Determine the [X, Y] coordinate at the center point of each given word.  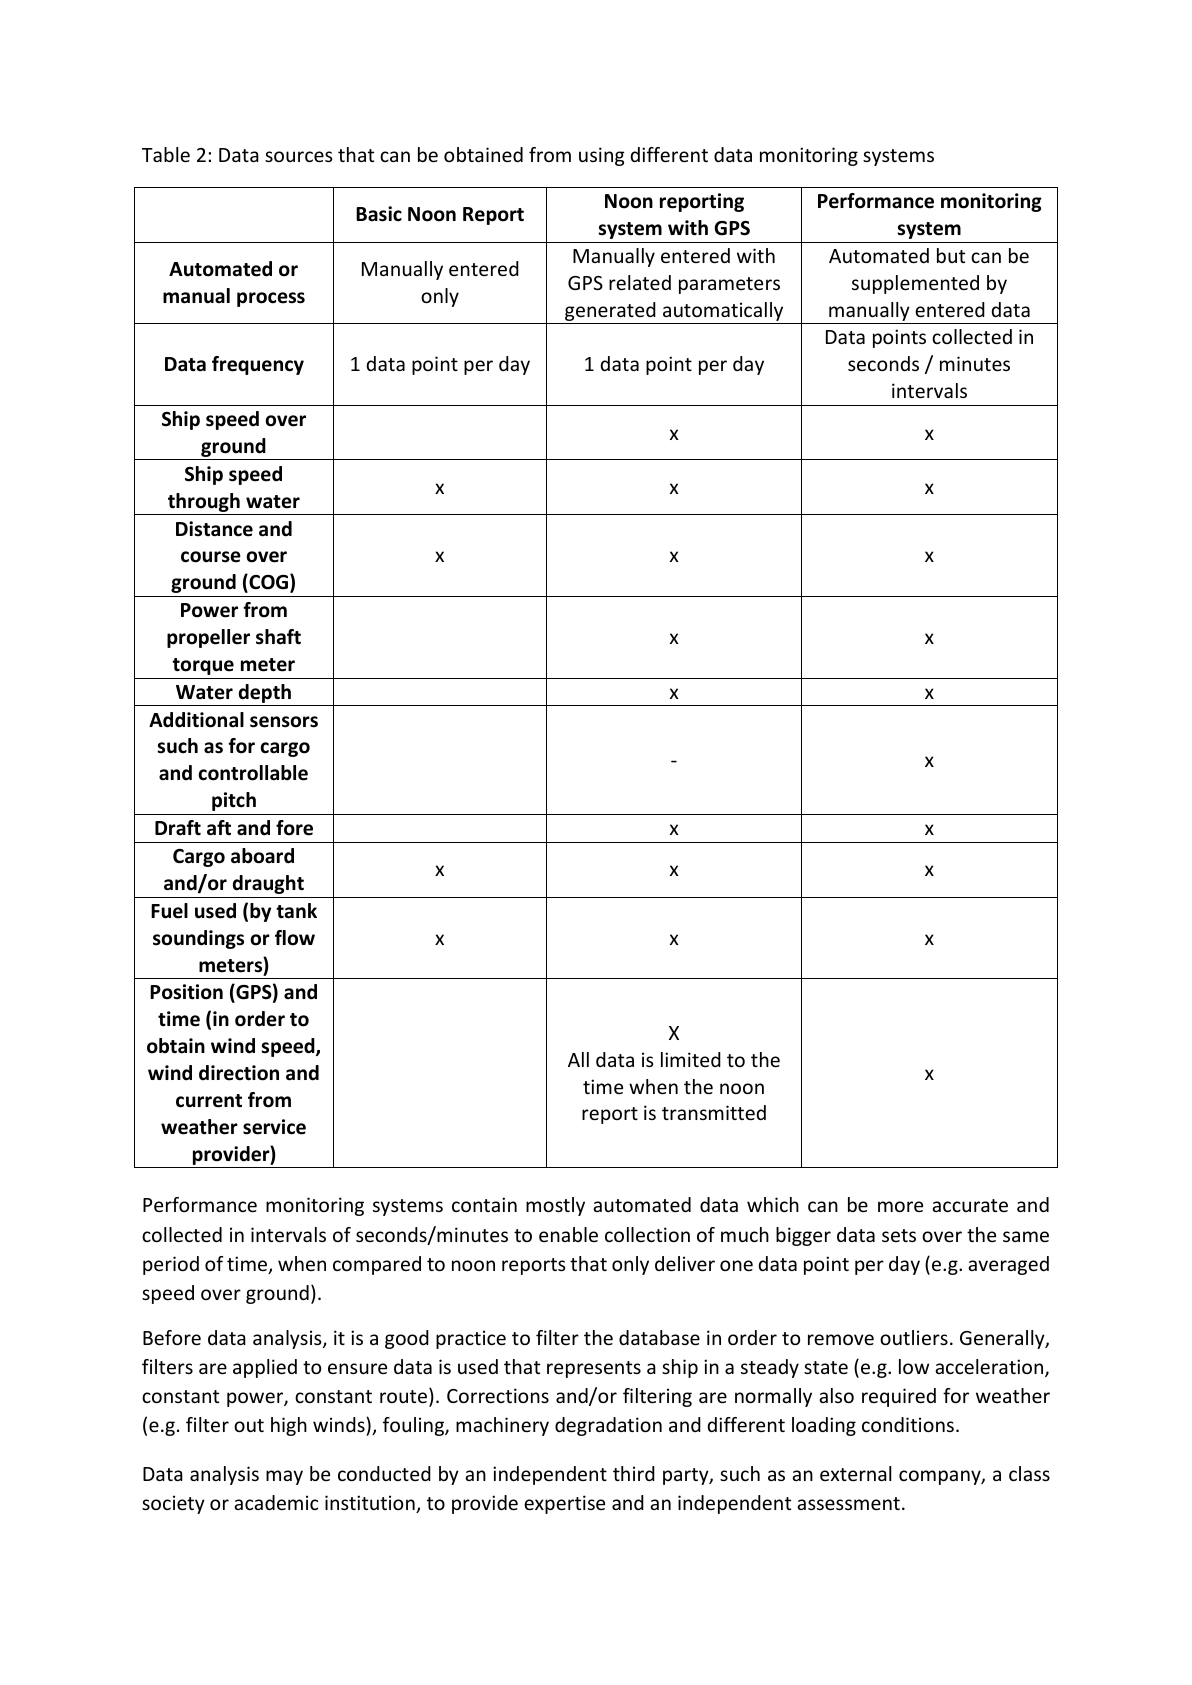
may [284, 1477]
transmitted [714, 1112]
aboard [262, 856]
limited [691, 1059]
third [634, 1473]
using [602, 156]
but [951, 255]
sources [299, 156]
